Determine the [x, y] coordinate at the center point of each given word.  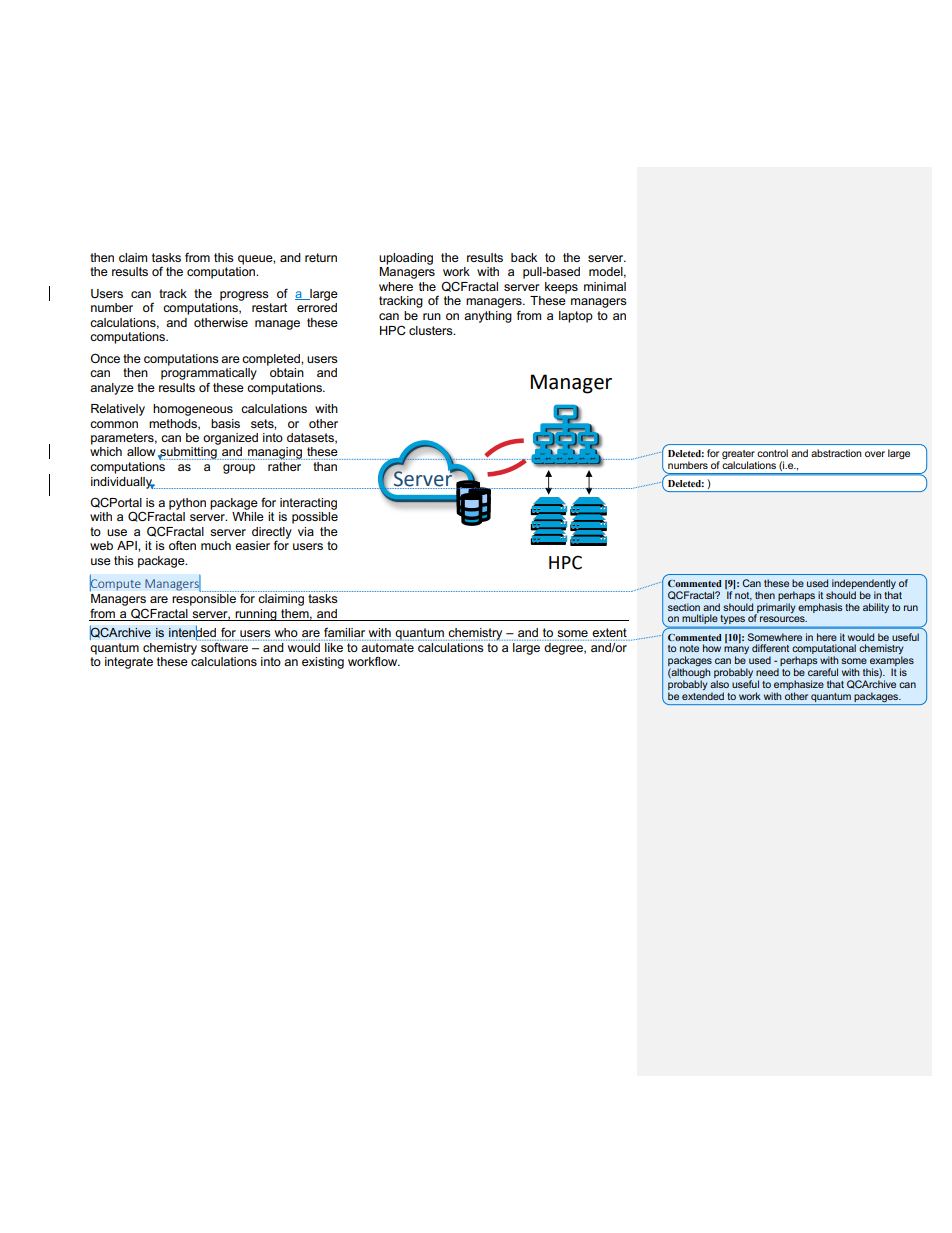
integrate [129, 663]
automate [387, 647]
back [524, 257]
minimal [605, 286]
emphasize [799, 685]
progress [244, 296]
